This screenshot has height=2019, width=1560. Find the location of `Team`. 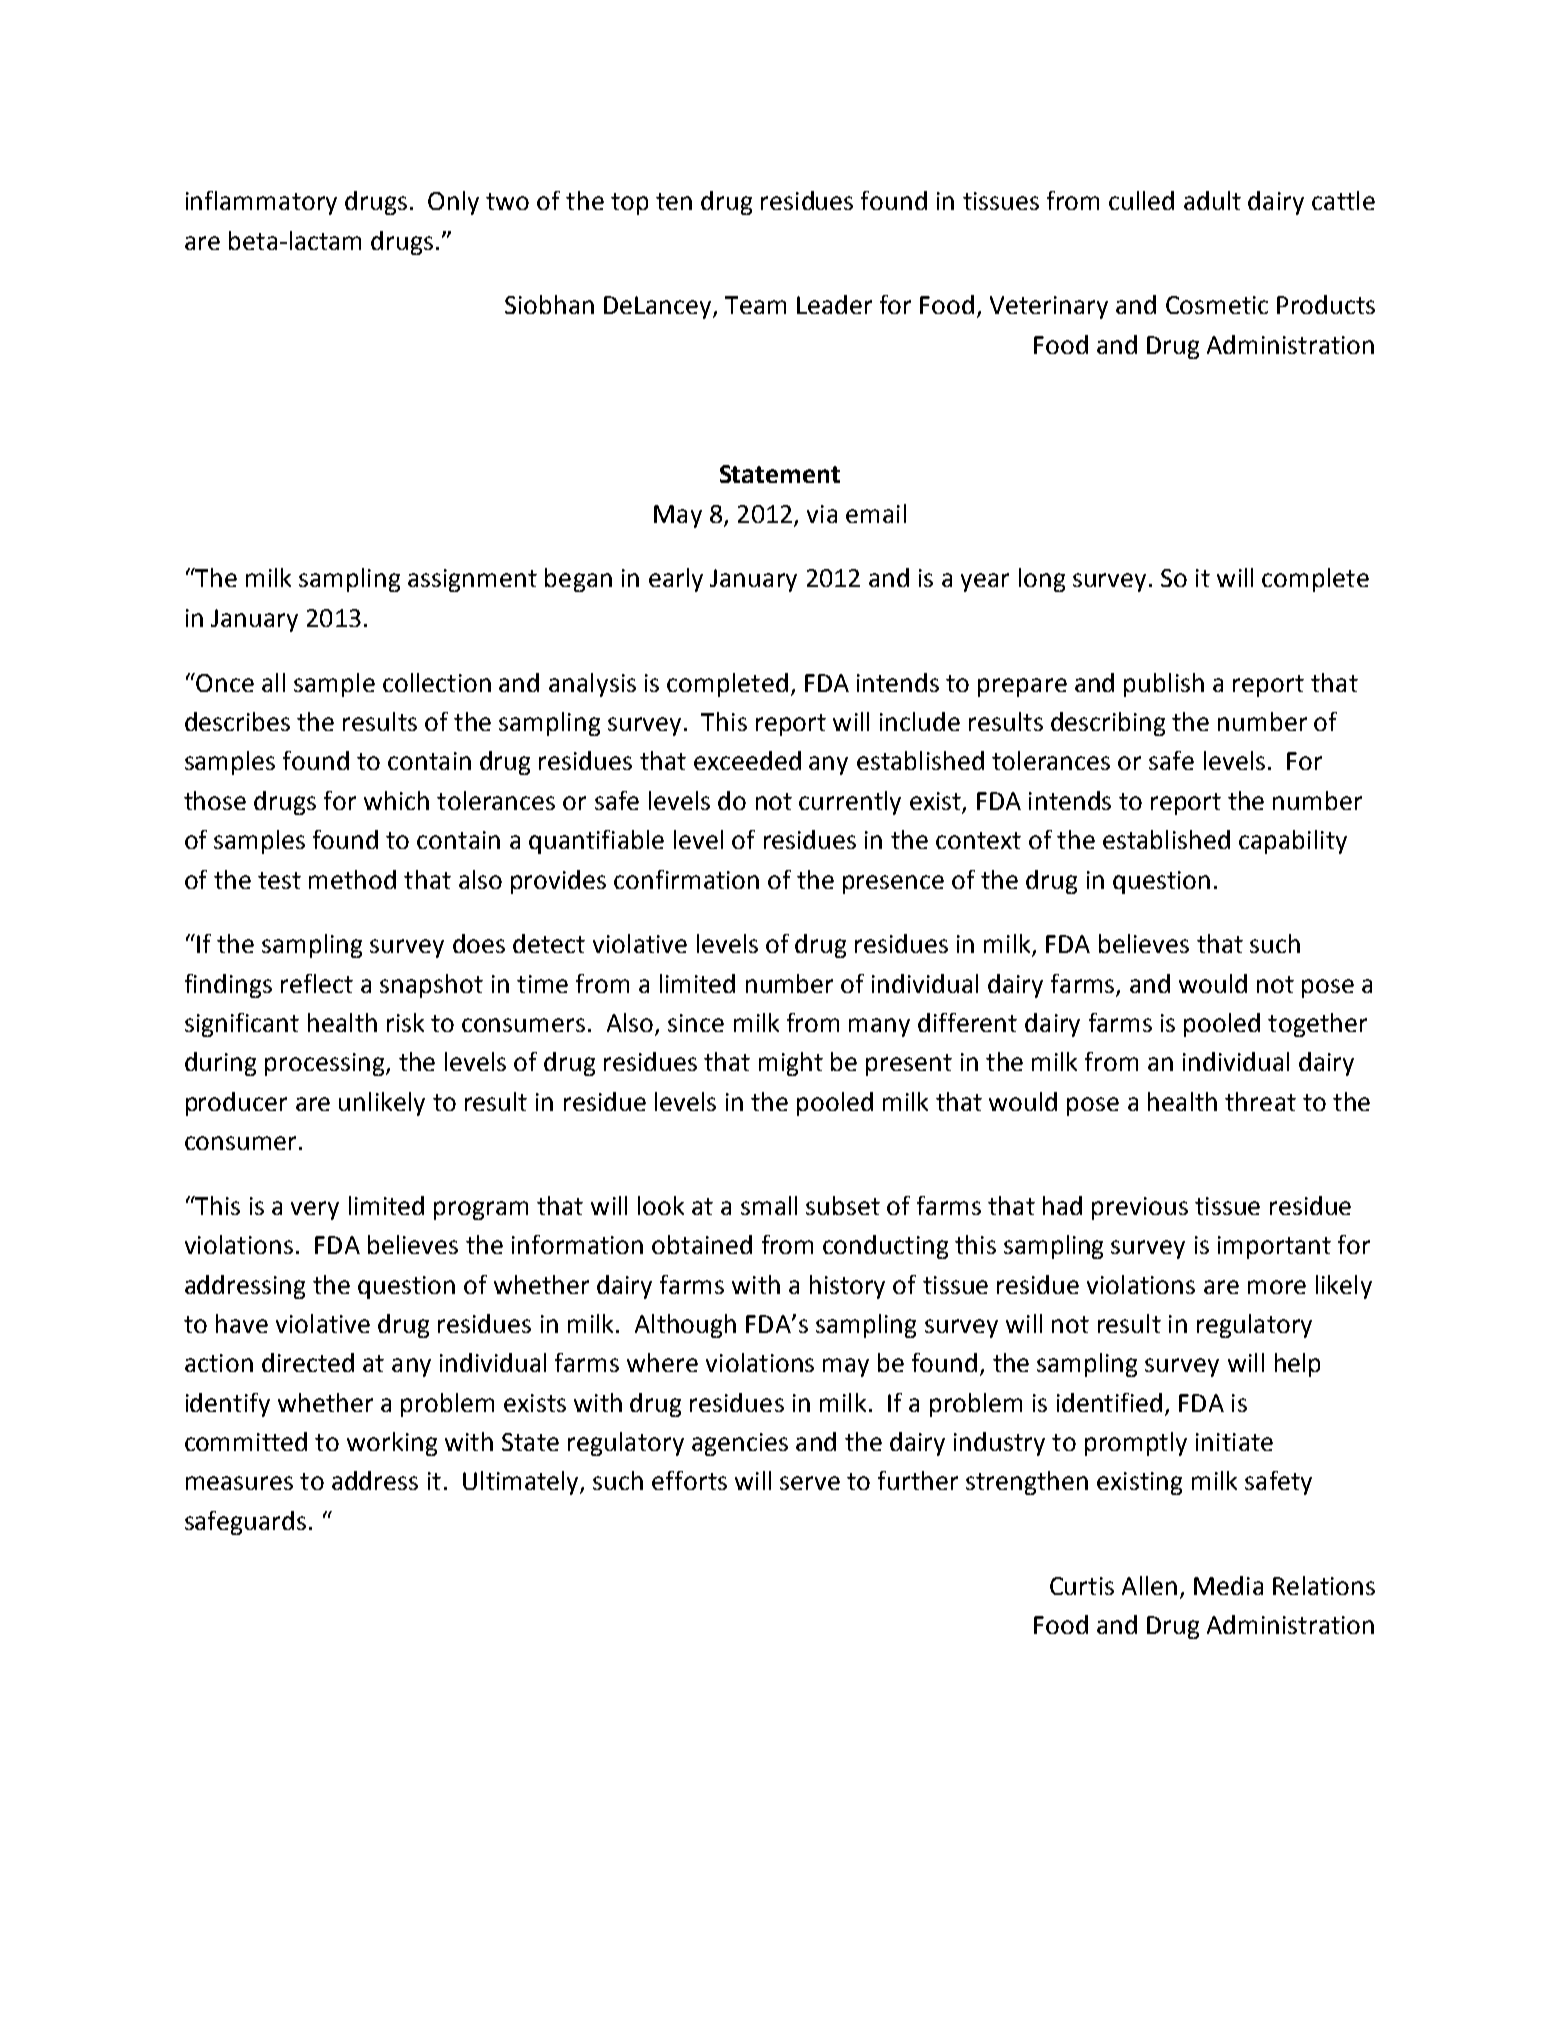

Team is located at coordinates (755, 305).
